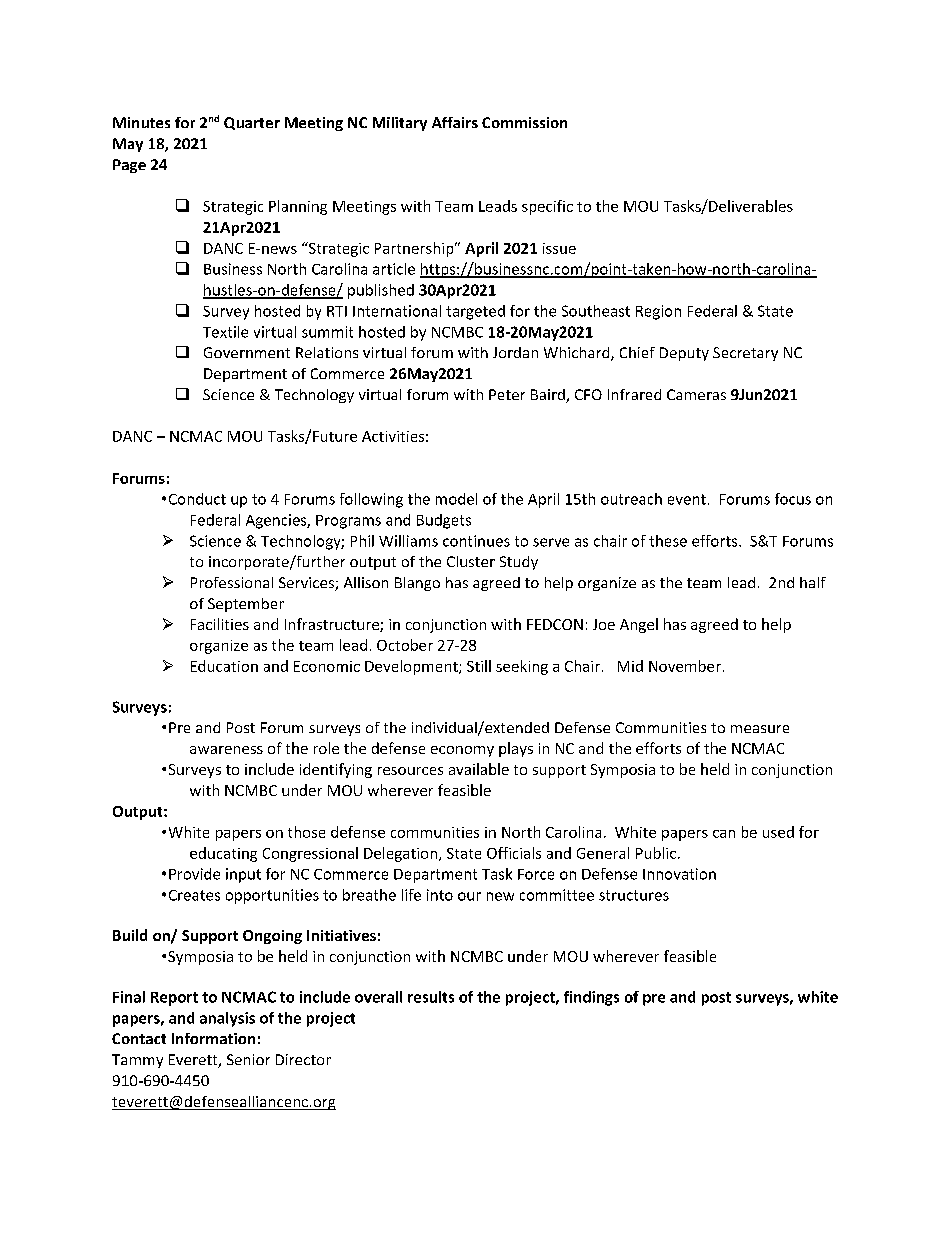 The width and height of the screenshot is (952, 1233). I want to click on Information, so click(213, 1038).
